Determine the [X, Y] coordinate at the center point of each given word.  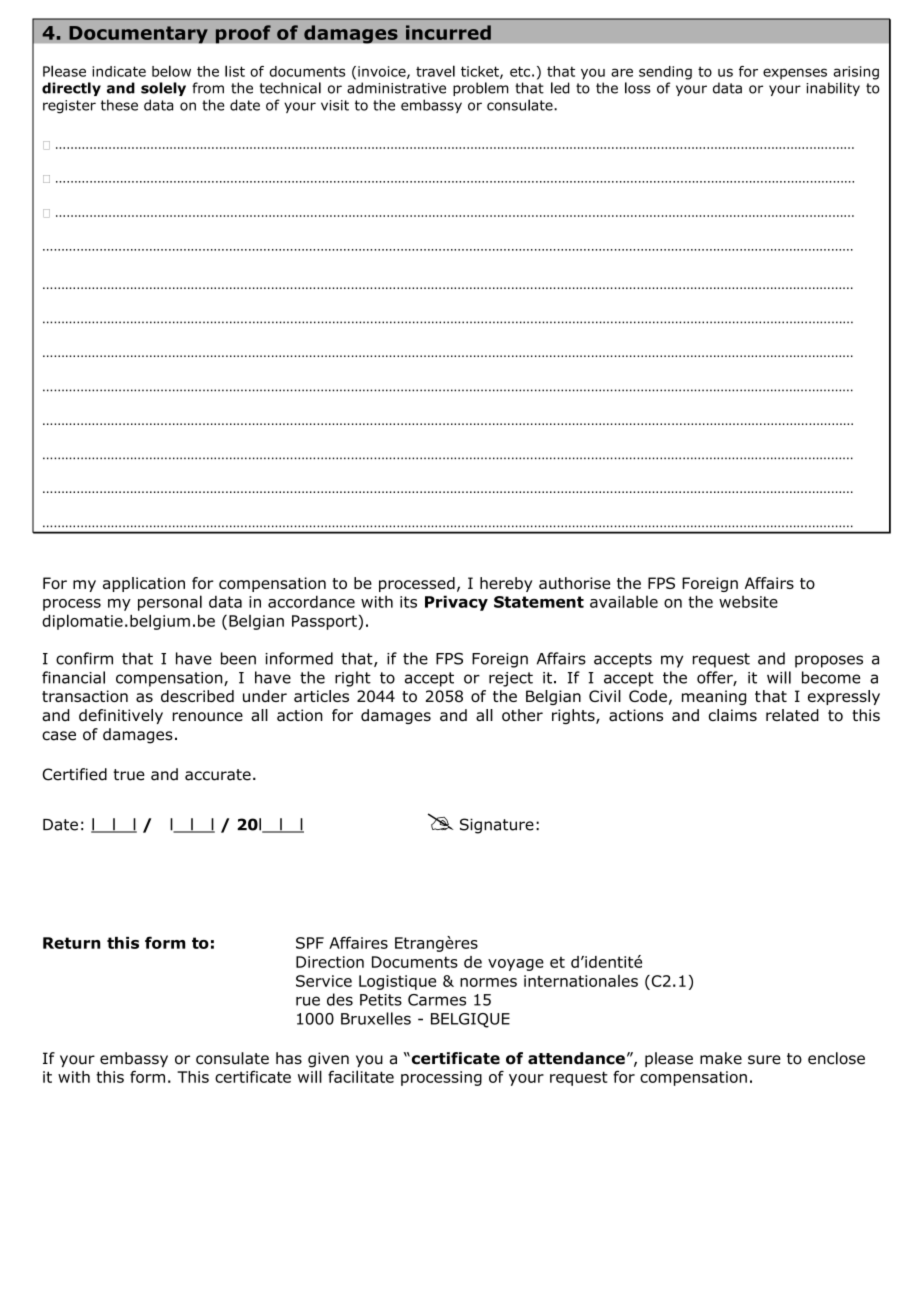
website [748, 602]
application [144, 584]
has [289, 1058]
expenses [795, 74]
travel [435, 71]
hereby [506, 584]
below [171, 71]
